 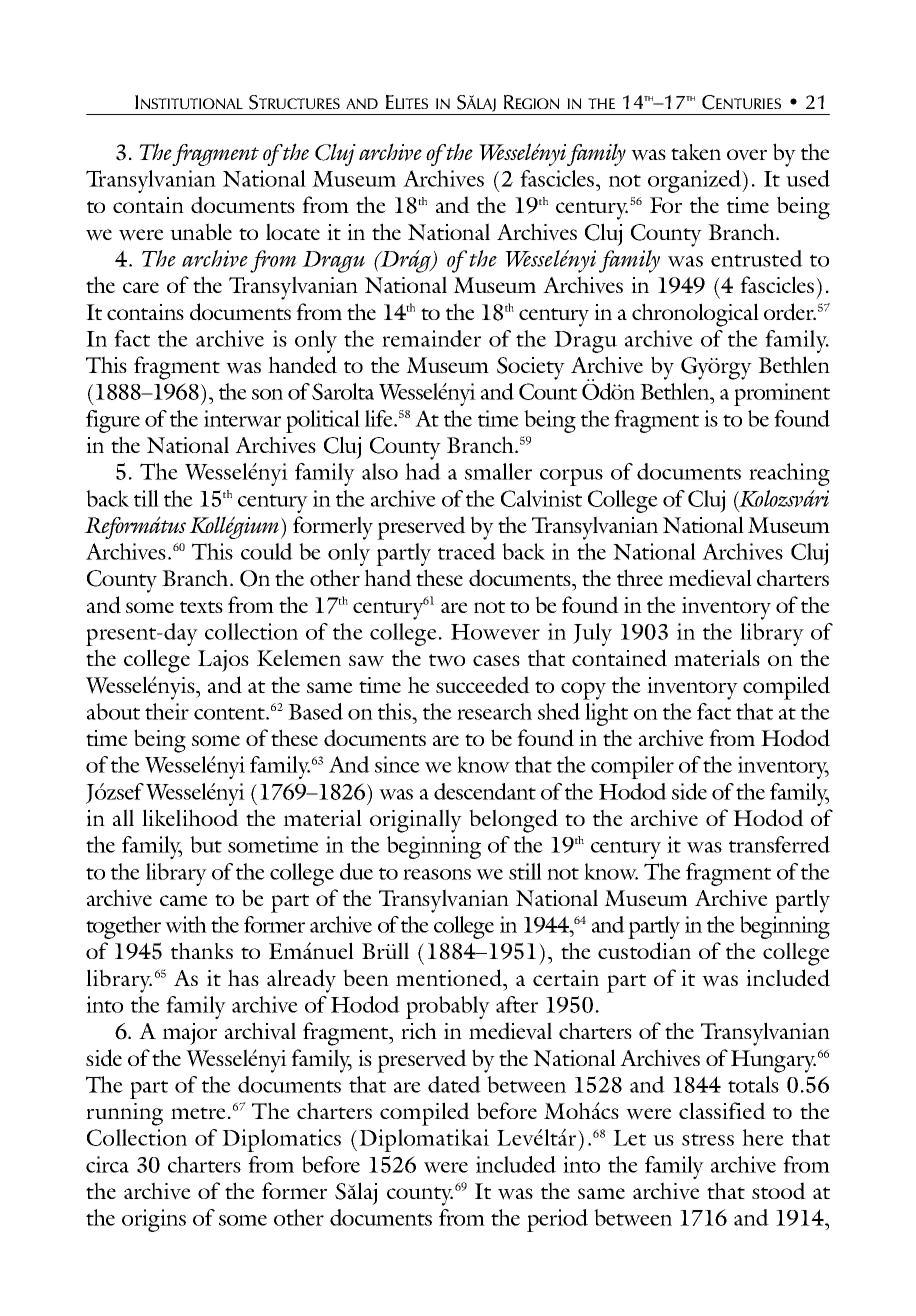 What do you see at coordinates (437, 874) in the image?
I see `reasons` at bounding box center [437, 874].
